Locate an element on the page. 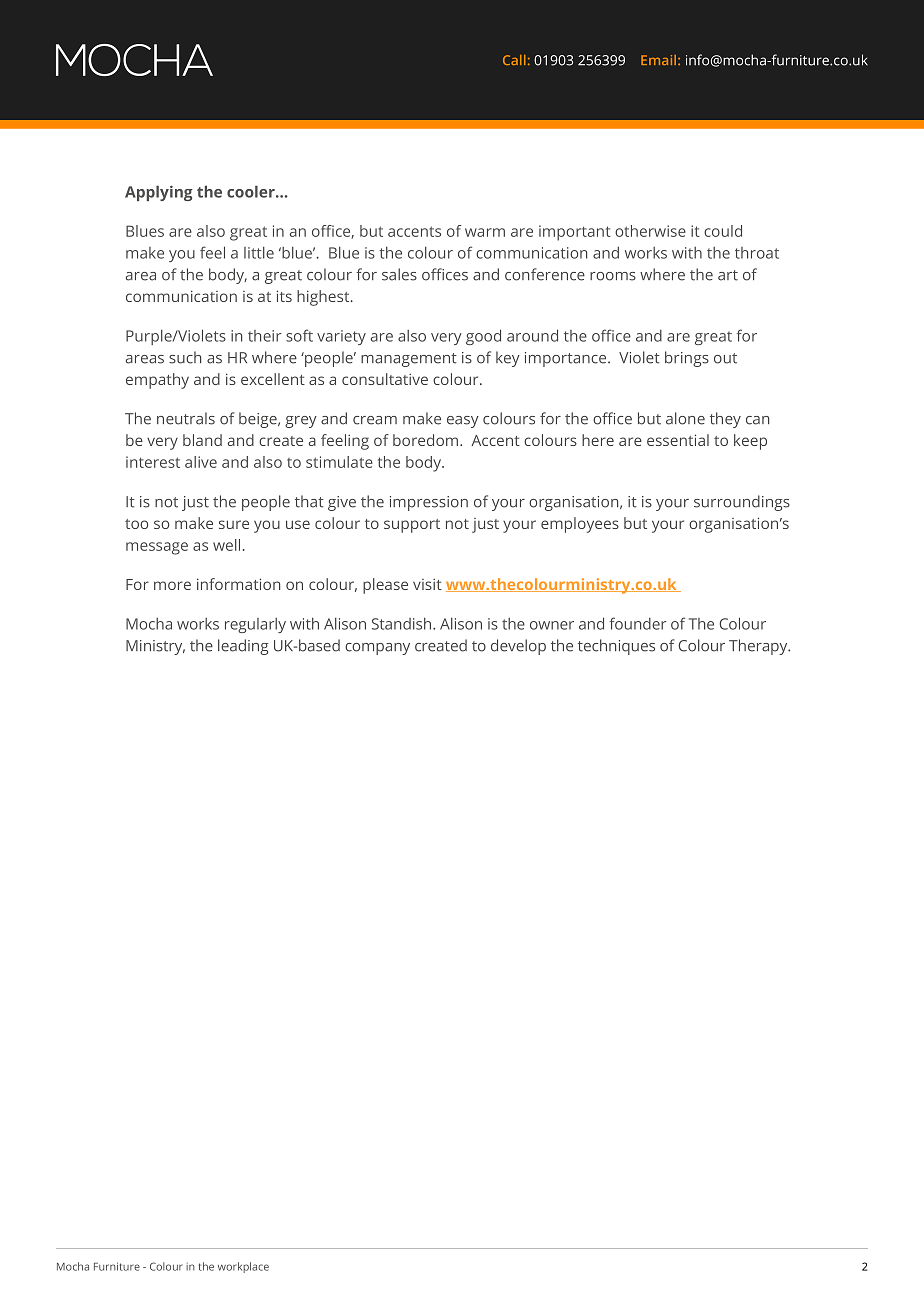 The width and height of the document is (924, 1308). develop is located at coordinates (518, 647).
